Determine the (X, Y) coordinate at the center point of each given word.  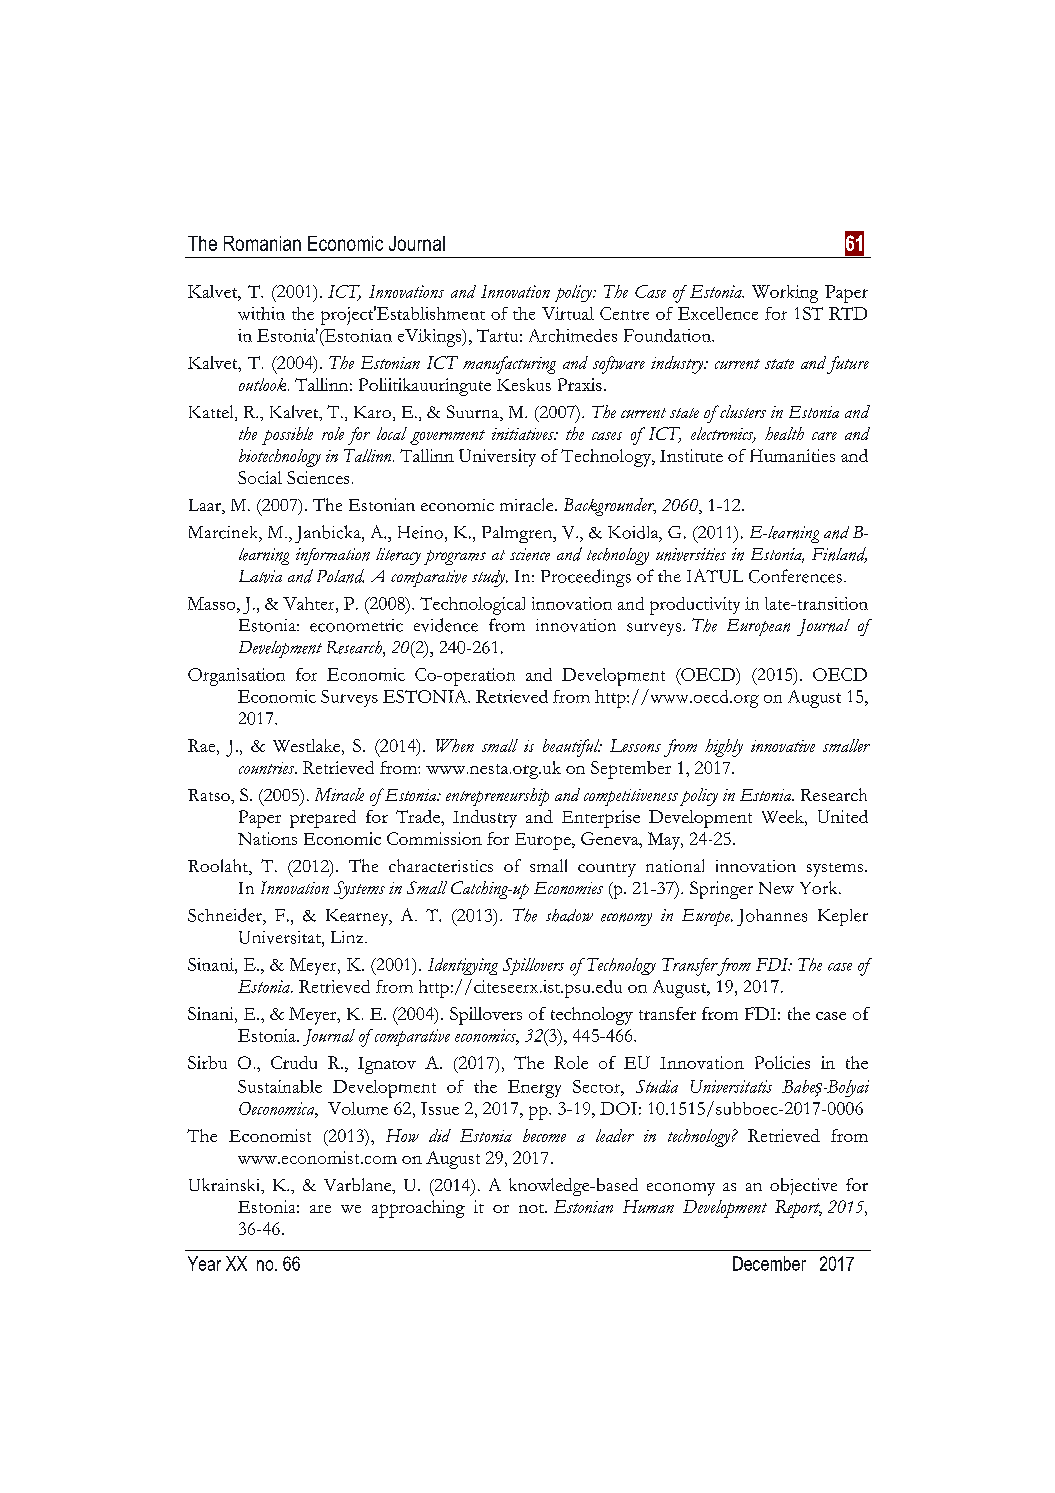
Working (785, 294)
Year (204, 1263)
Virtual (568, 313)
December (769, 1263)
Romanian (262, 243)
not (533, 1208)
